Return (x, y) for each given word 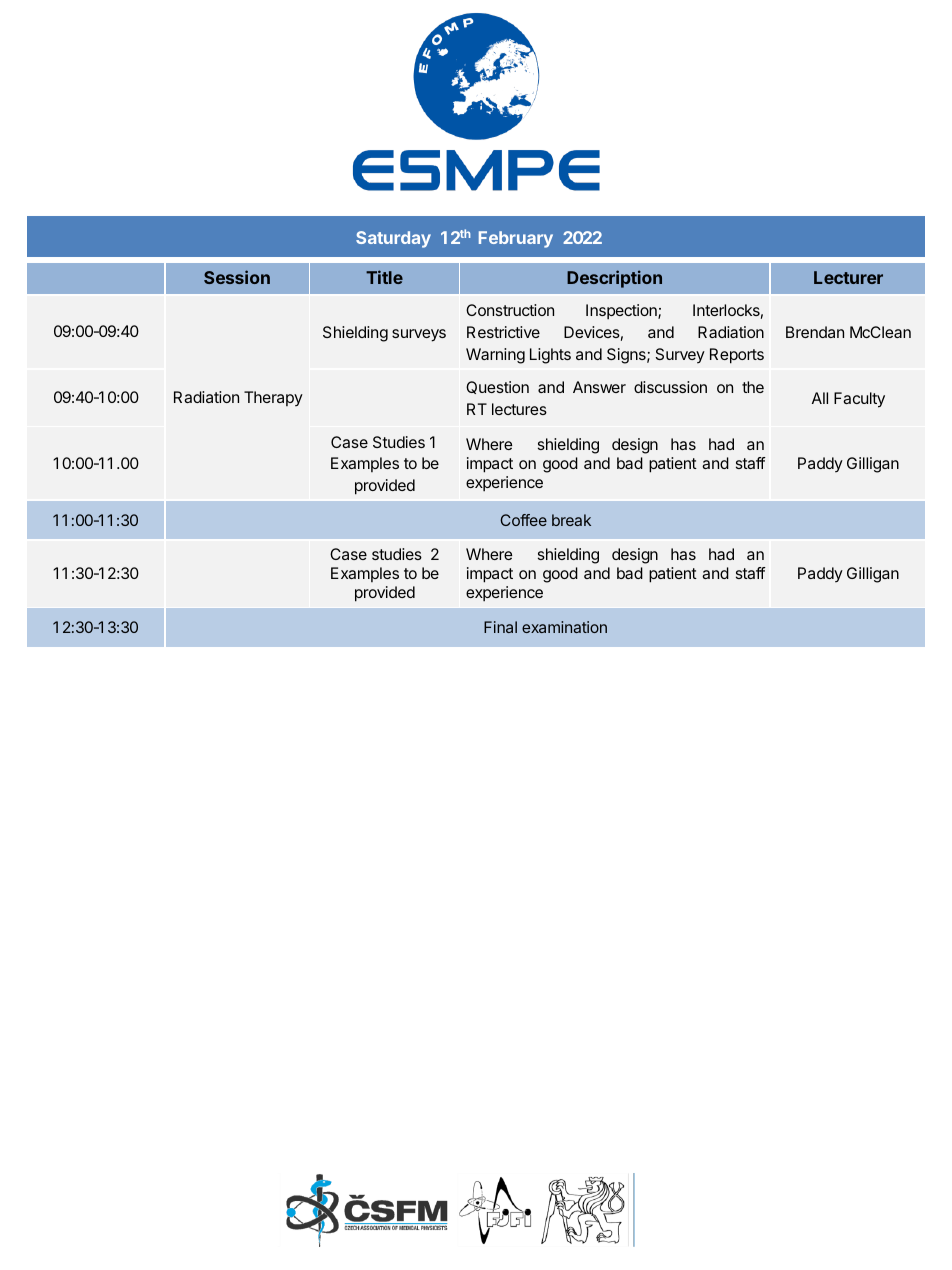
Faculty (859, 400)
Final (500, 627)
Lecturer (848, 277)
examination (564, 627)
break (571, 520)
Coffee (523, 520)
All (820, 398)
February (516, 239)
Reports (737, 356)
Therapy (273, 399)
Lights (550, 356)
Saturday (393, 239)
